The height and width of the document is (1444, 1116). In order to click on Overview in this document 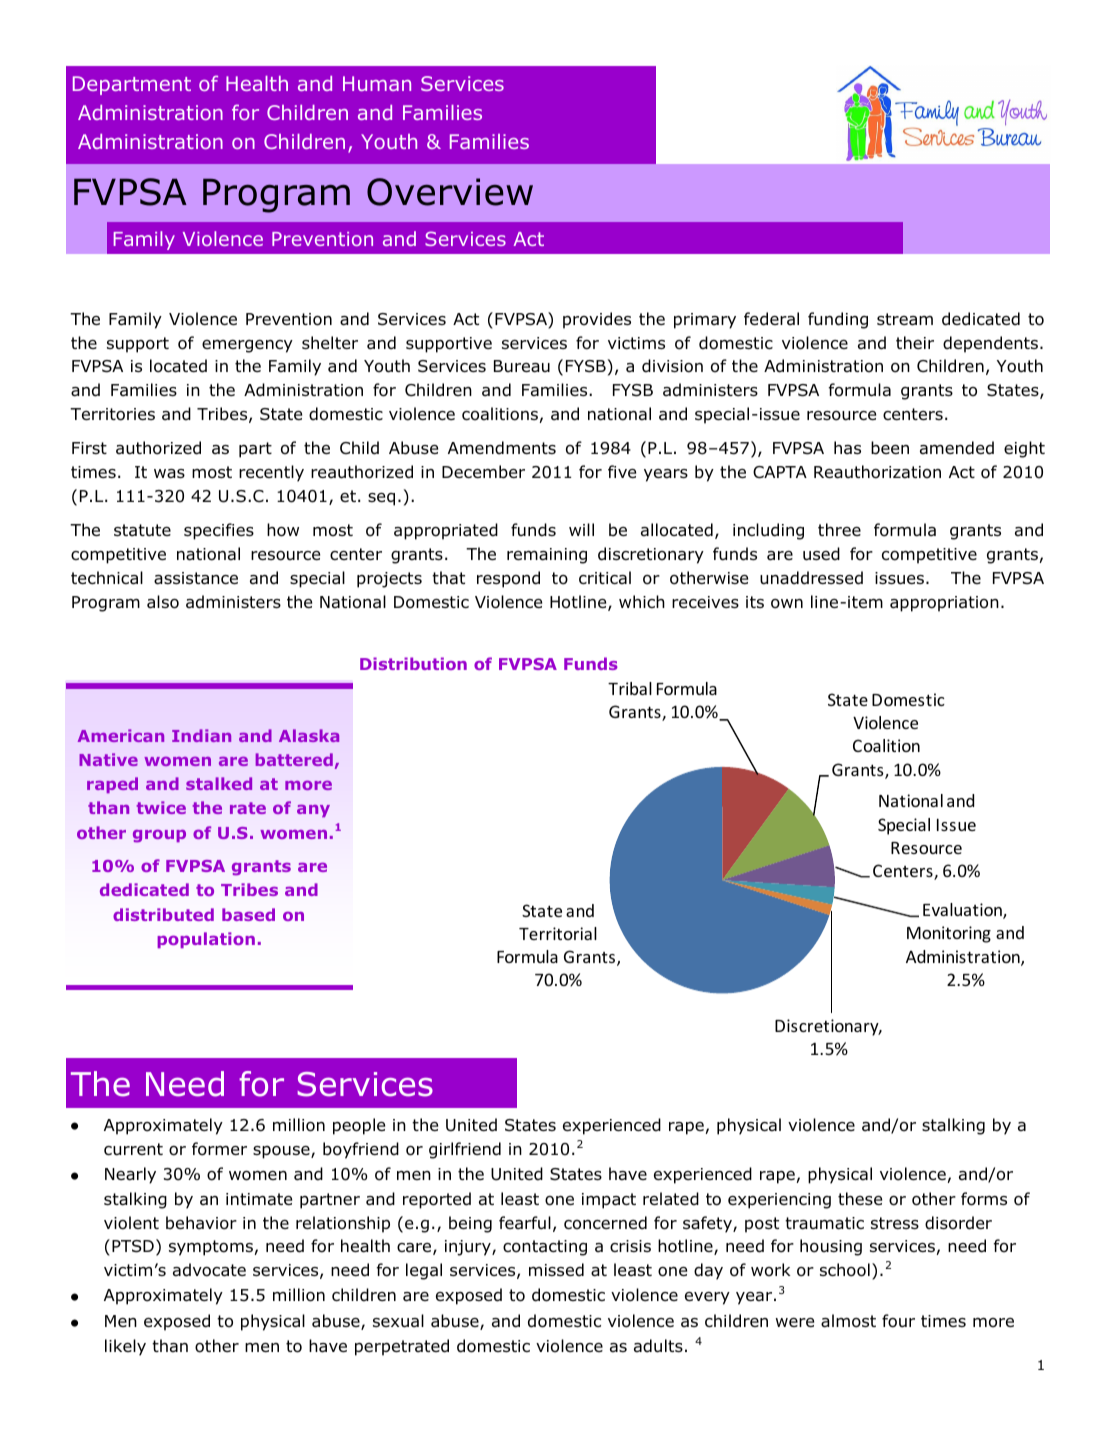, I will do `click(450, 192)`.
